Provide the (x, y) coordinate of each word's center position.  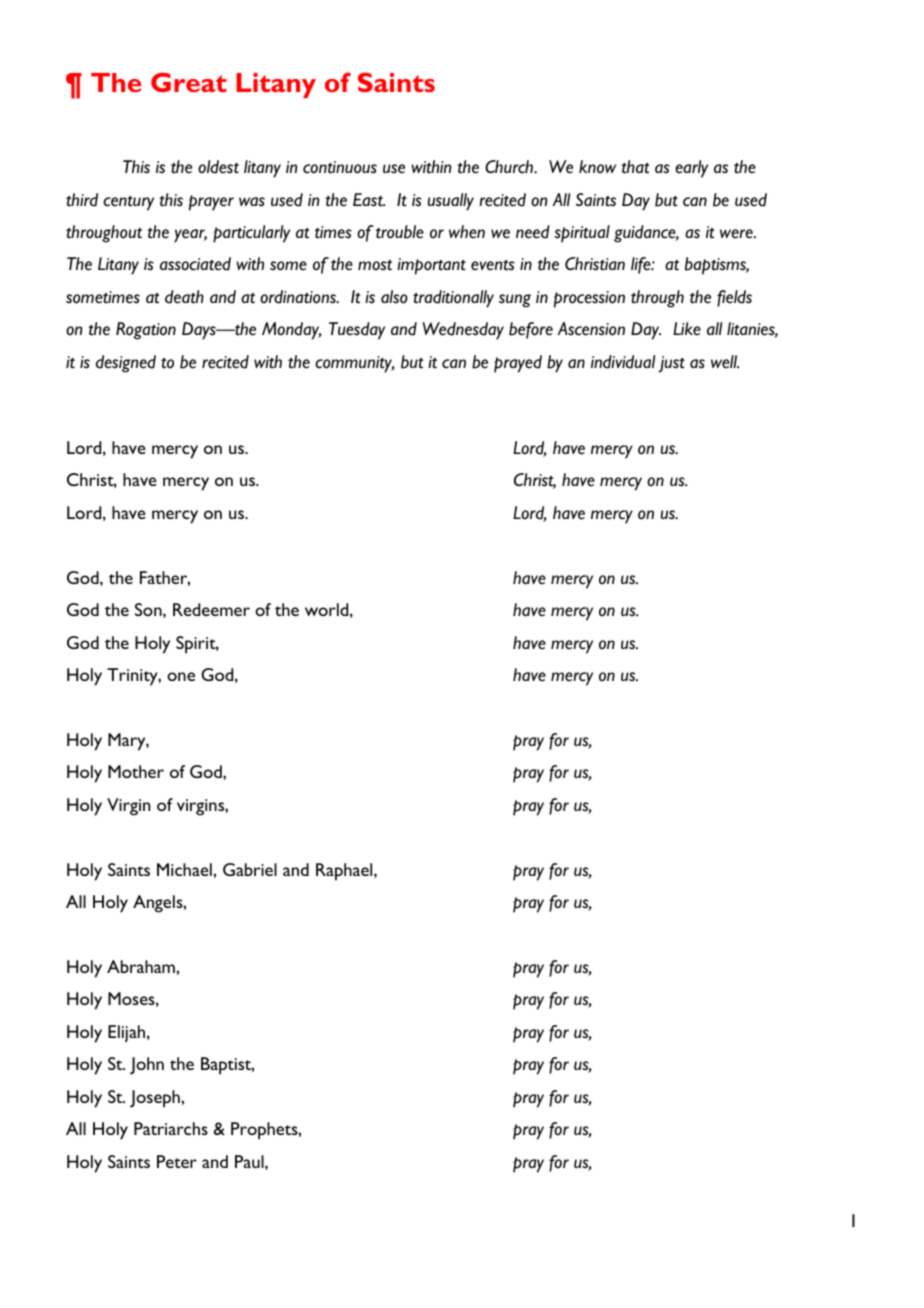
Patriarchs (171, 1128)
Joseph (156, 1099)
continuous (340, 167)
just (671, 364)
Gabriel (250, 869)
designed (126, 364)
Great (189, 82)
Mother (136, 771)
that (635, 167)
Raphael (345, 872)
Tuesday (357, 331)
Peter (177, 1161)
